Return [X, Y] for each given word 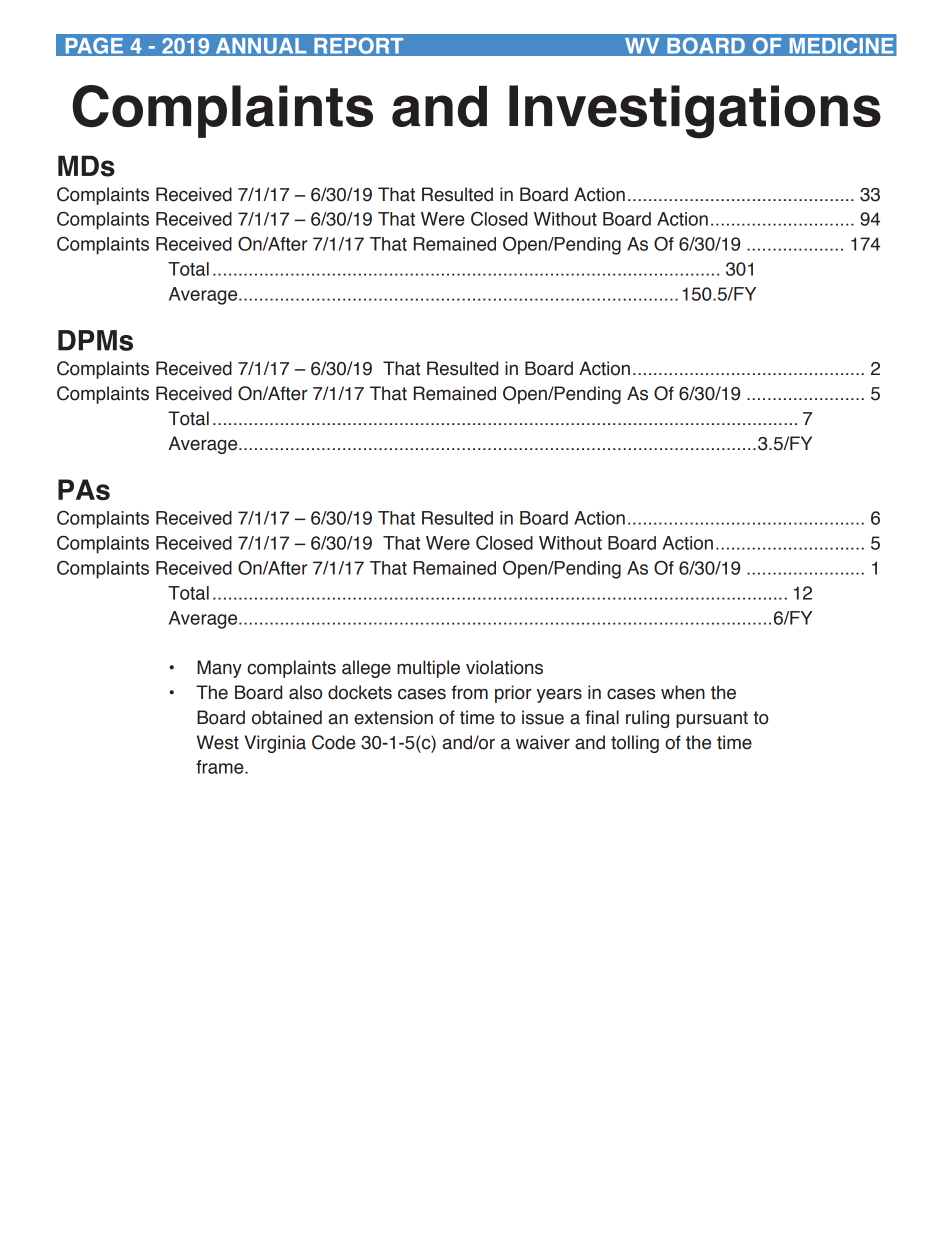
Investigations [695, 112]
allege [366, 669]
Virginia [275, 744]
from [469, 692]
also [305, 692]
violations [504, 667]
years [559, 695]
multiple [428, 669]
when [683, 692]
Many [219, 669]
